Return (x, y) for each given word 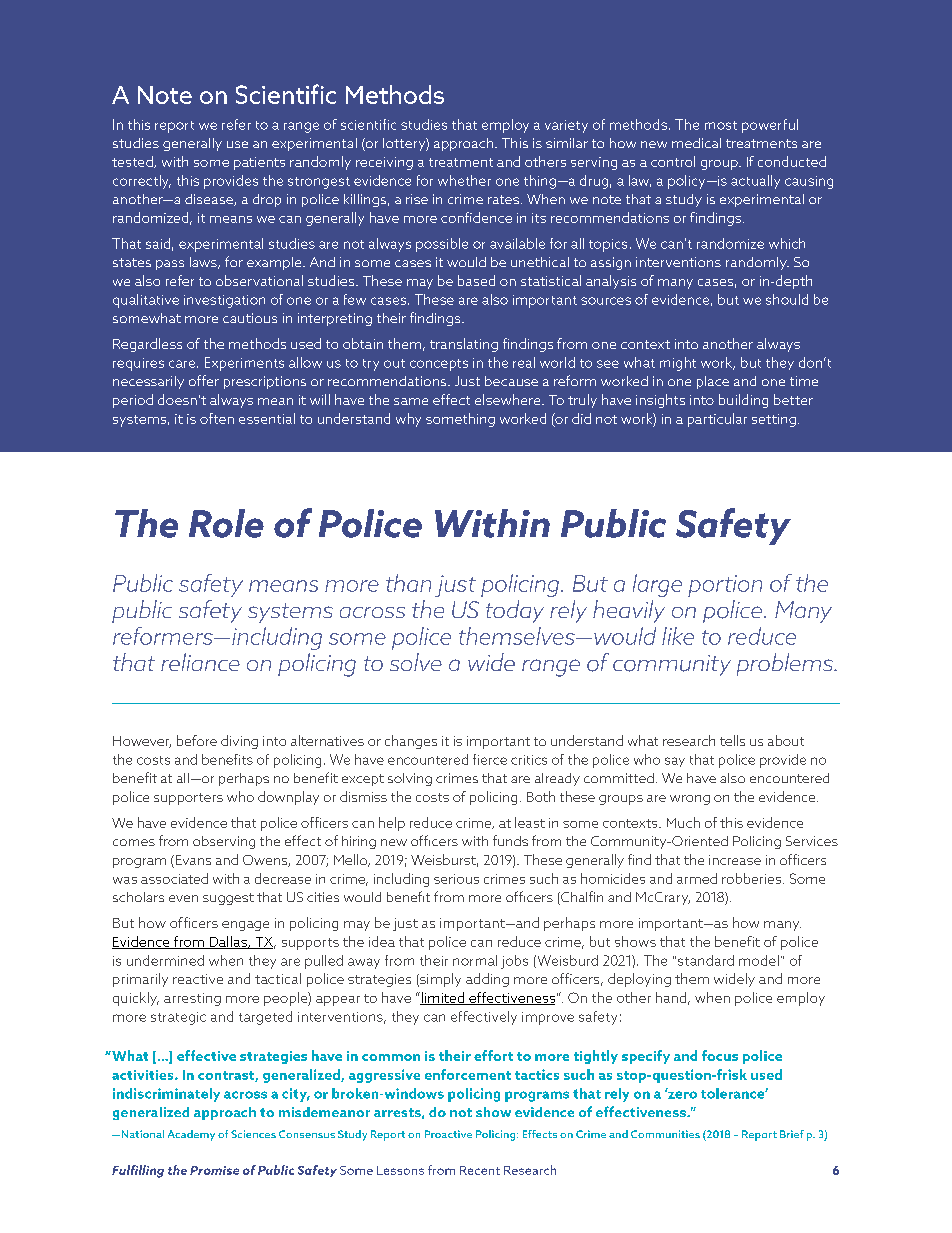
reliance (200, 662)
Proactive (448, 1134)
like (678, 636)
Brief (792, 1134)
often (217, 418)
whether (464, 180)
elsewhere (509, 399)
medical (696, 143)
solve (416, 662)
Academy (191, 1135)
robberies (753, 878)
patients (259, 163)
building (743, 401)
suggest (228, 899)
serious (456, 879)
